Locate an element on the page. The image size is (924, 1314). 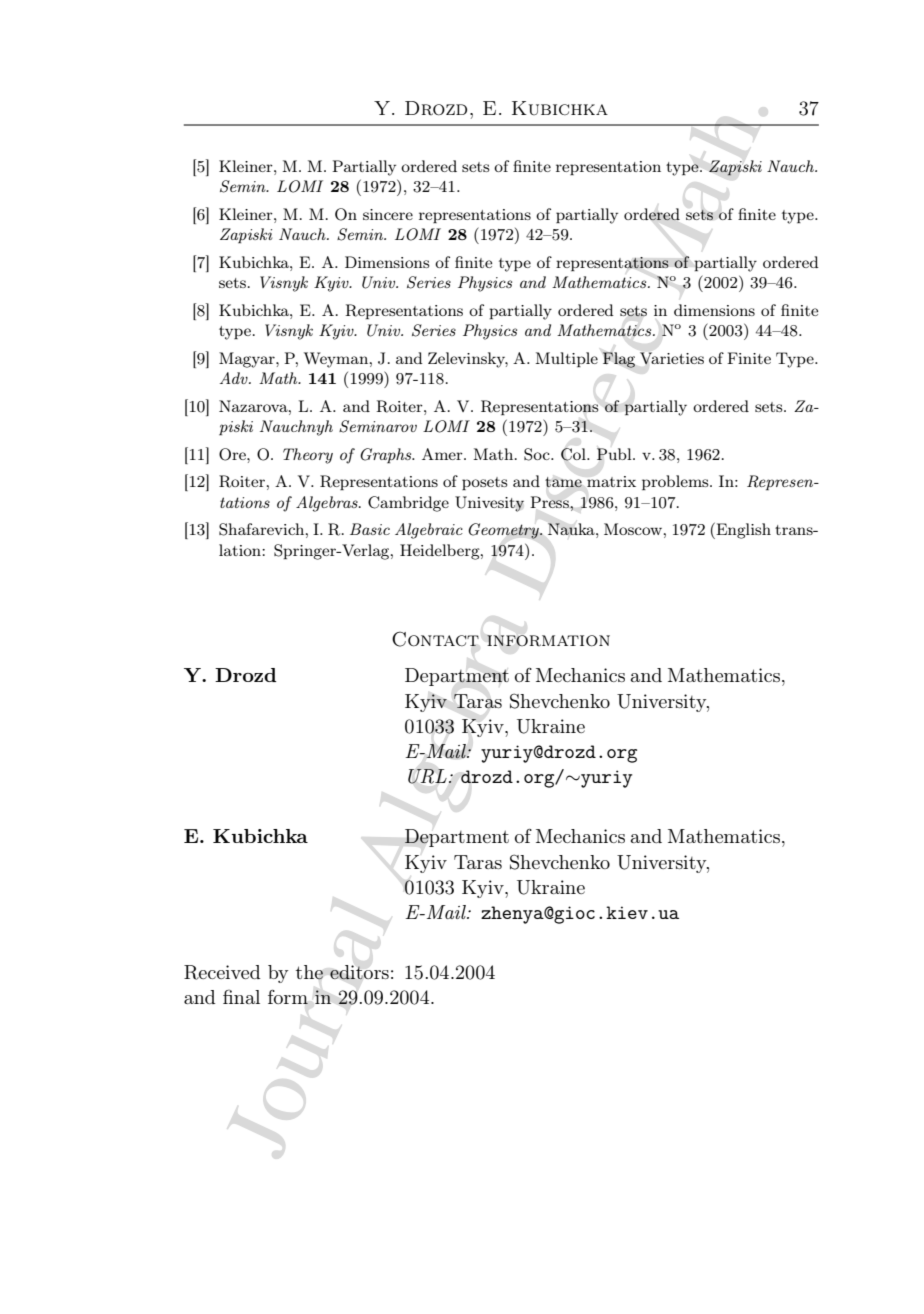
Amer is located at coordinates (443, 454).
